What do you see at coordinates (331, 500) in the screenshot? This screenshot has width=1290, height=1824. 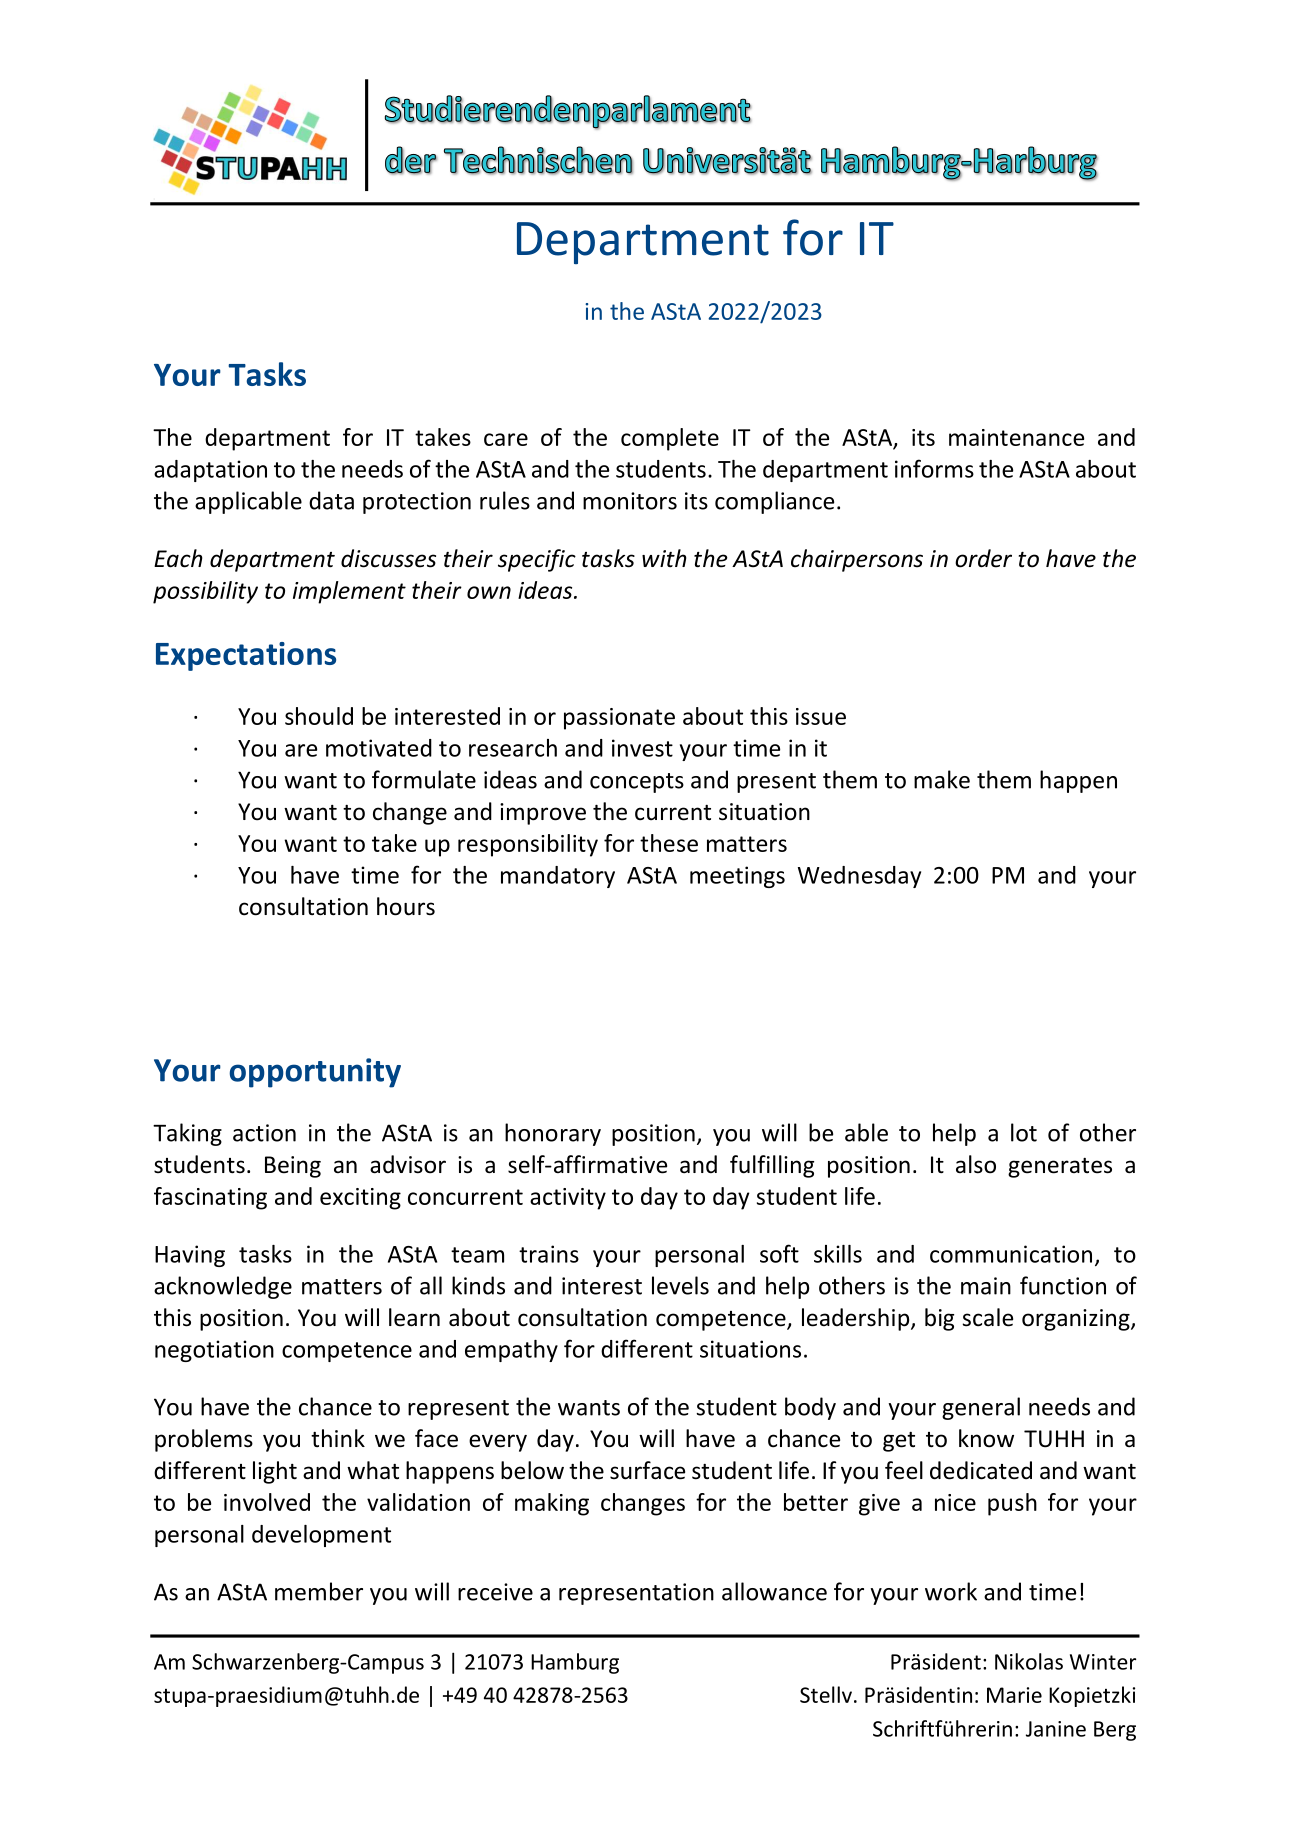 I see `data` at bounding box center [331, 500].
